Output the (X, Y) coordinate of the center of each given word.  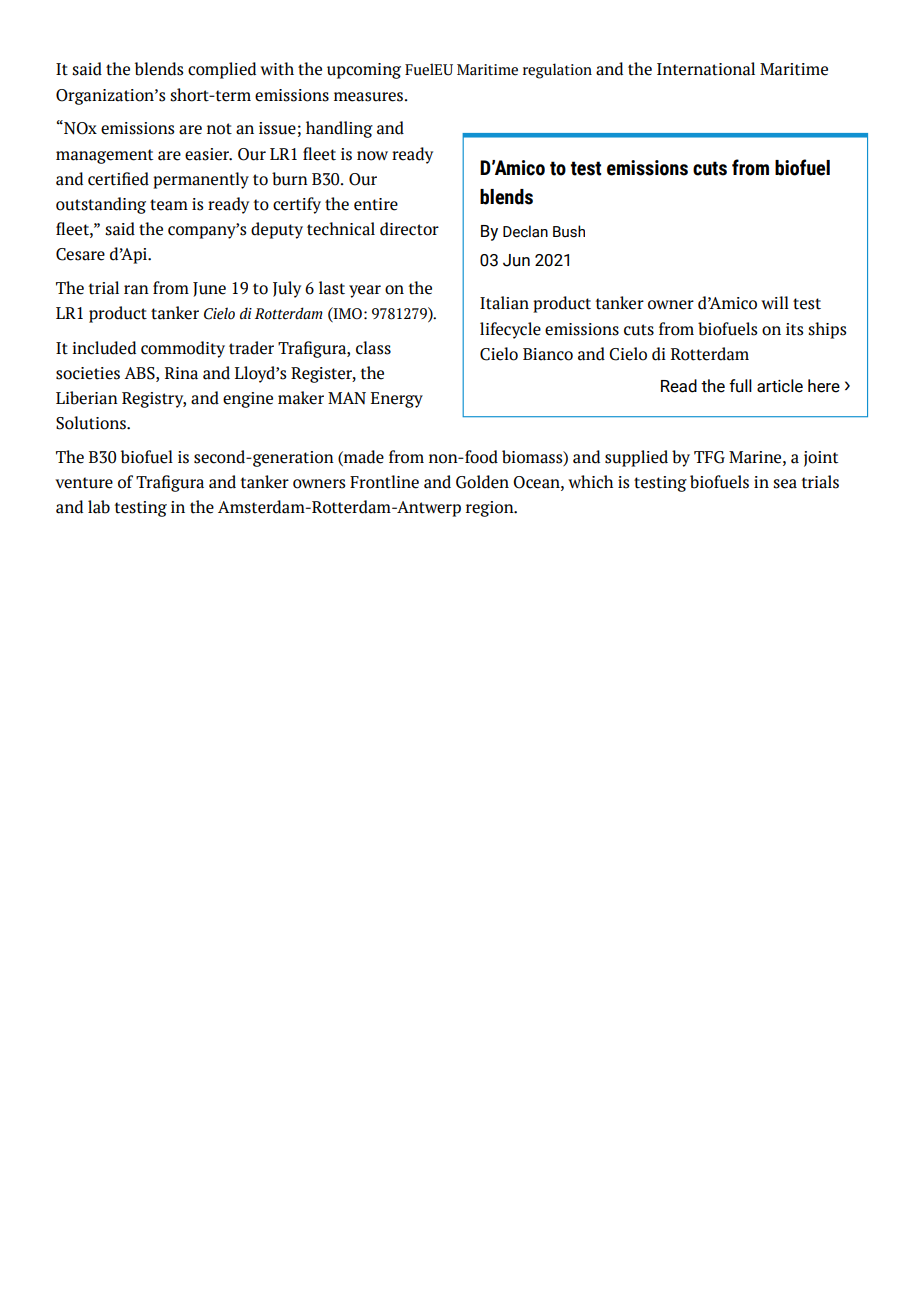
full (740, 386)
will (775, 302)
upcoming (364, 71)
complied (222, 70)
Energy (397, 400)
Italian (504, 303)
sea (785, 484)
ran (136, 290)
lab (99, 507)
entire (376, 204)
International (706, 69)
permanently (201, 180)
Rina (181, 373)
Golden (482, 482)
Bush (569, 231)
